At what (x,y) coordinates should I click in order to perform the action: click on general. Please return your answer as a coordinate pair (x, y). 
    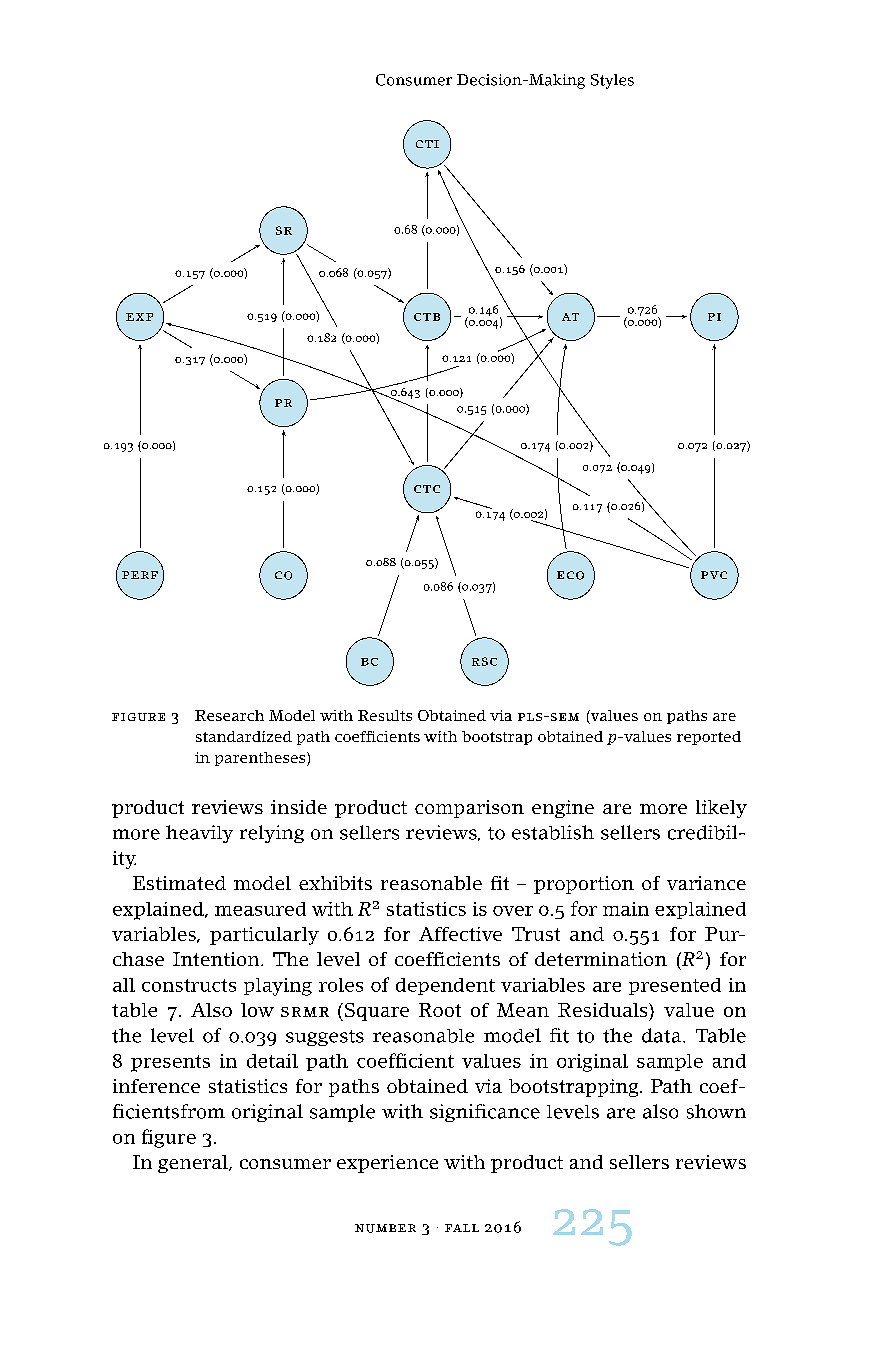
    Looking at the image, I should click on (194, 1164).
